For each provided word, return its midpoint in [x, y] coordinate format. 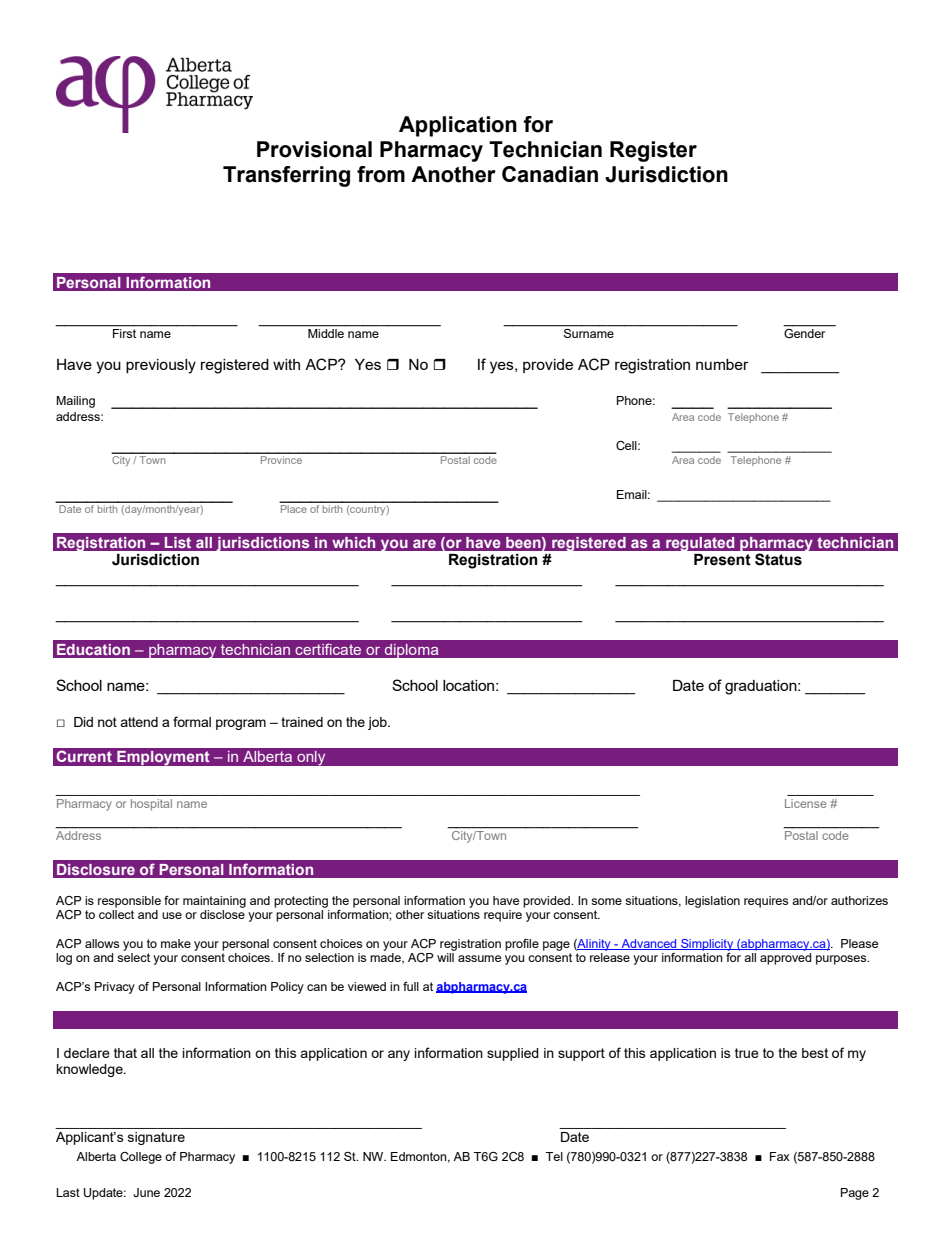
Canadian [550, 174]
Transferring [286, 176]
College [141, 1158]
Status [778, 559]
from [381, 174]
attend [139, 722]
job [378, 723]
